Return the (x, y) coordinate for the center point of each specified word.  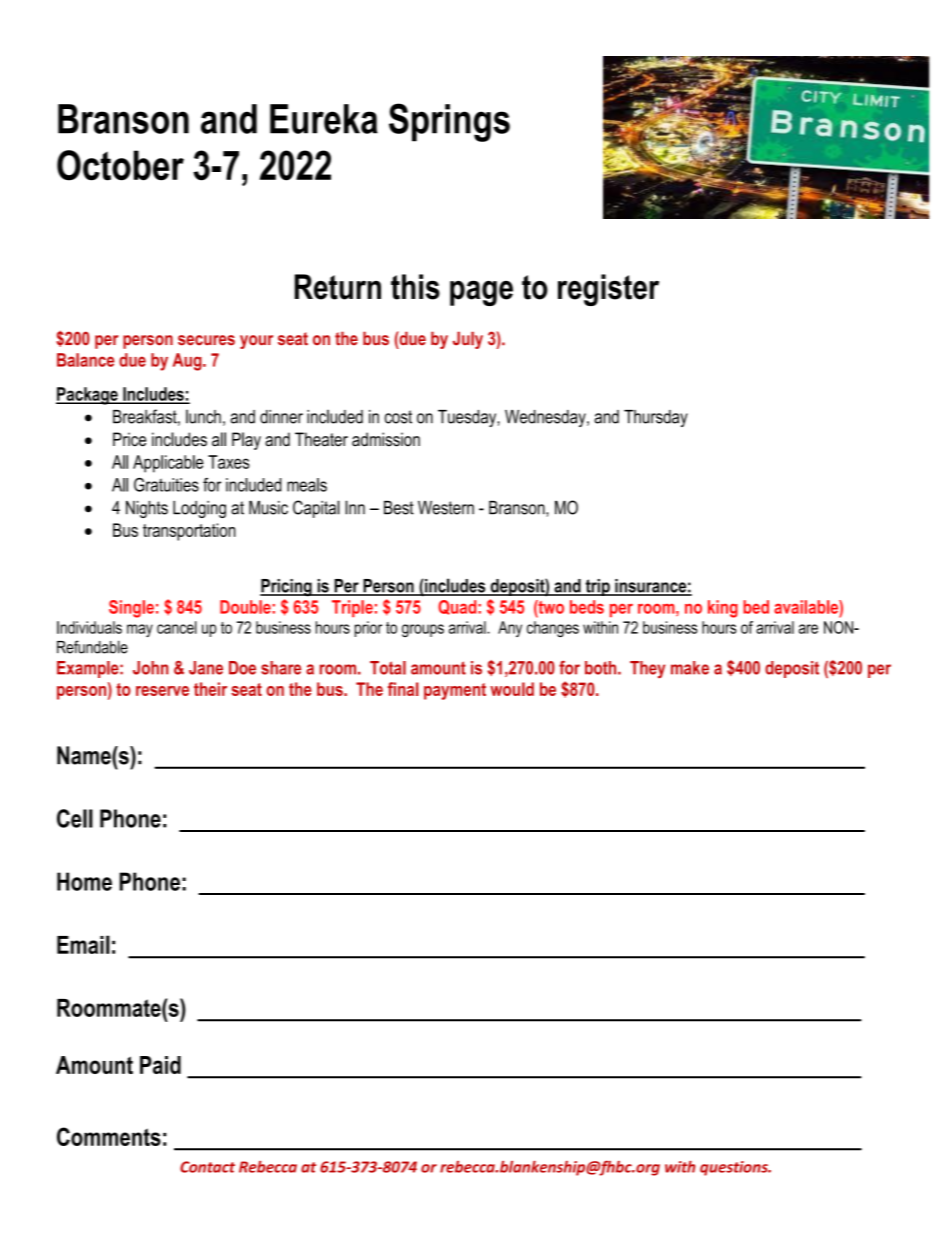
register (608, 290)
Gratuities (166, 485)
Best (399, 508)
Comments (109, 1136)
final (403, 689)
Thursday (656, 418)
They (647, 669)
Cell (75, 818)
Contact (207, 1167)
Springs (449, 122)
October (120, 165)
